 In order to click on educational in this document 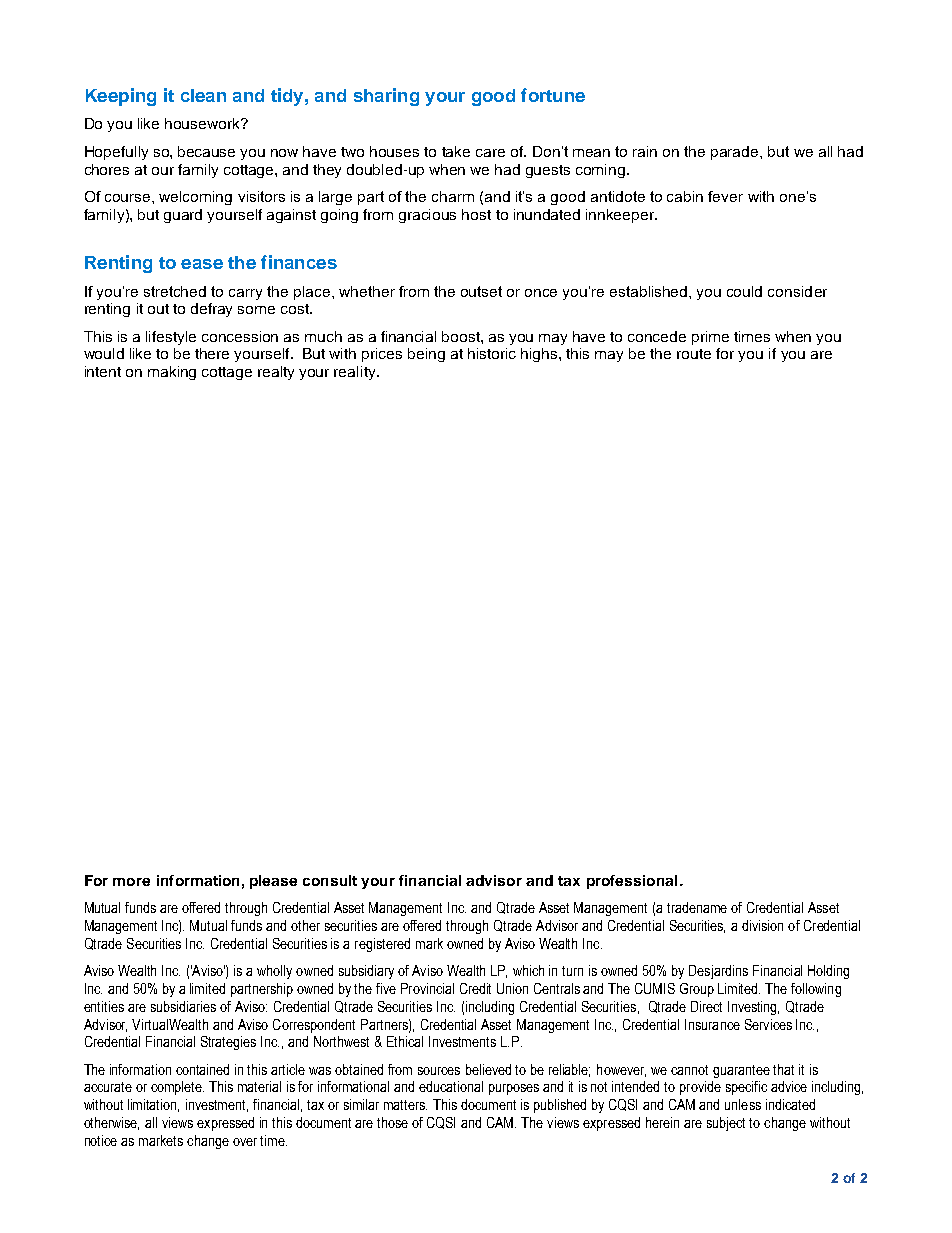, I will do `click(451, 1086)`.
